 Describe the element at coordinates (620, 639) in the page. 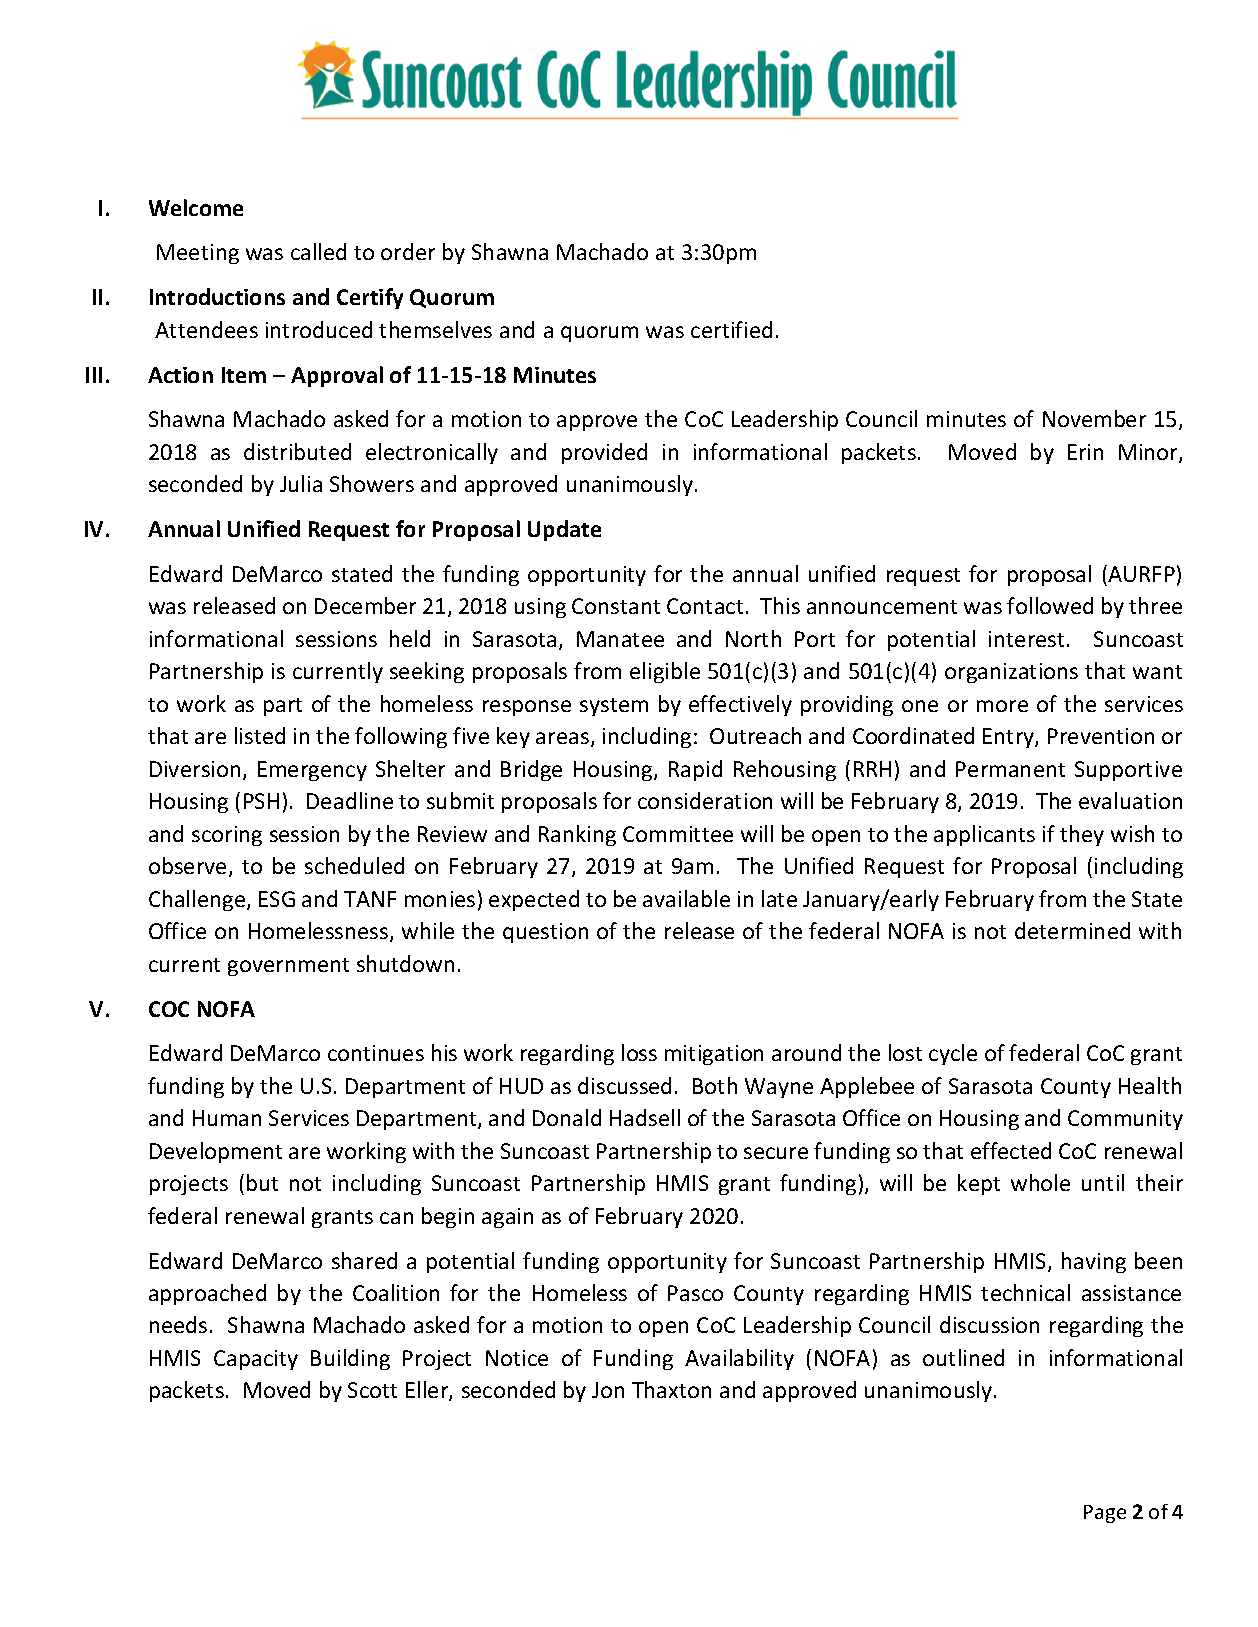

I see `Manatee` at that location.
